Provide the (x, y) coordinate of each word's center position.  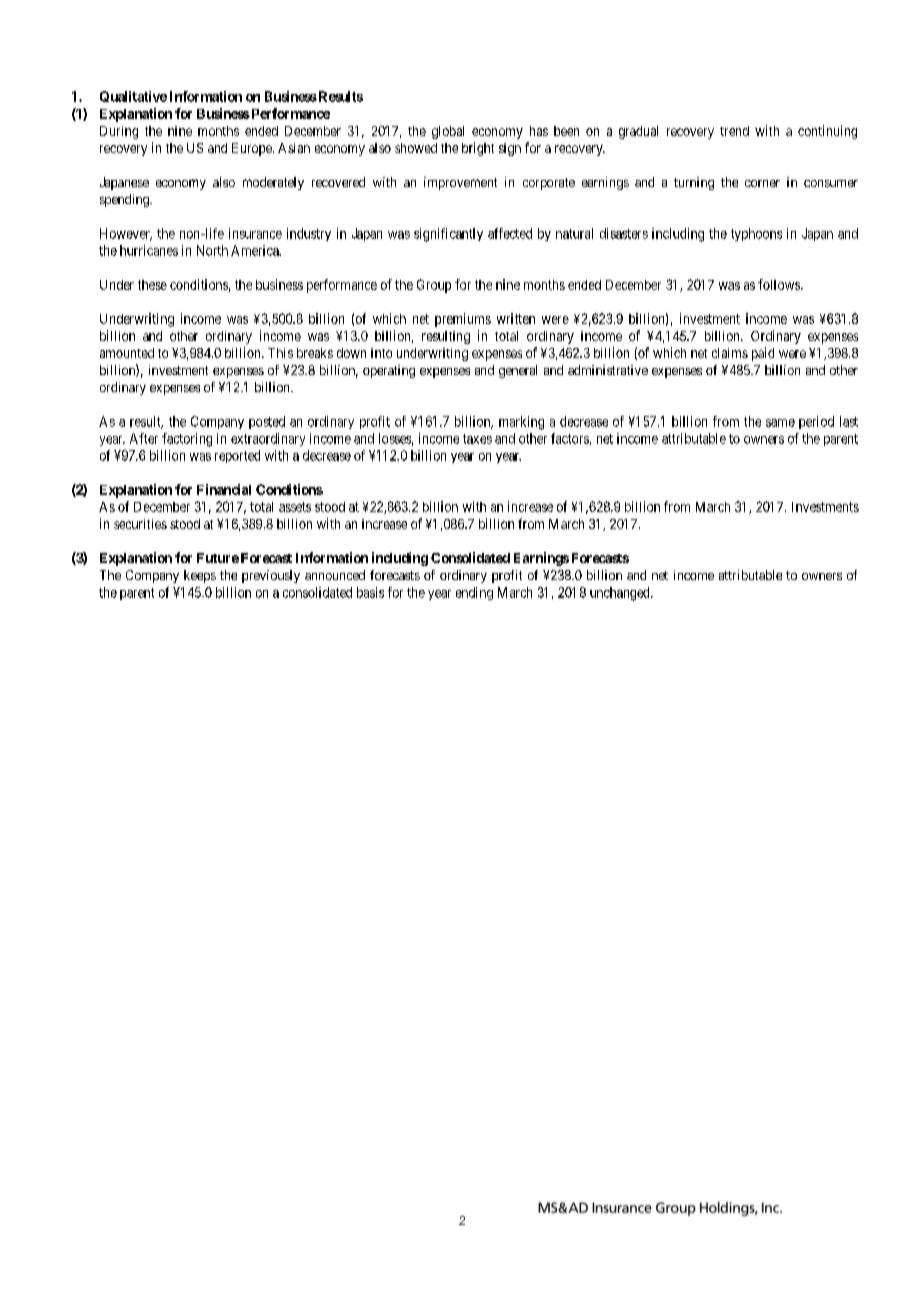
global (448, 132)
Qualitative (133, 96)
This (280, 353)
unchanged (621, 594)
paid (763, 354)
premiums (463, 320)
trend (734, 131)
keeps (200, 576)
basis (370, 592)
